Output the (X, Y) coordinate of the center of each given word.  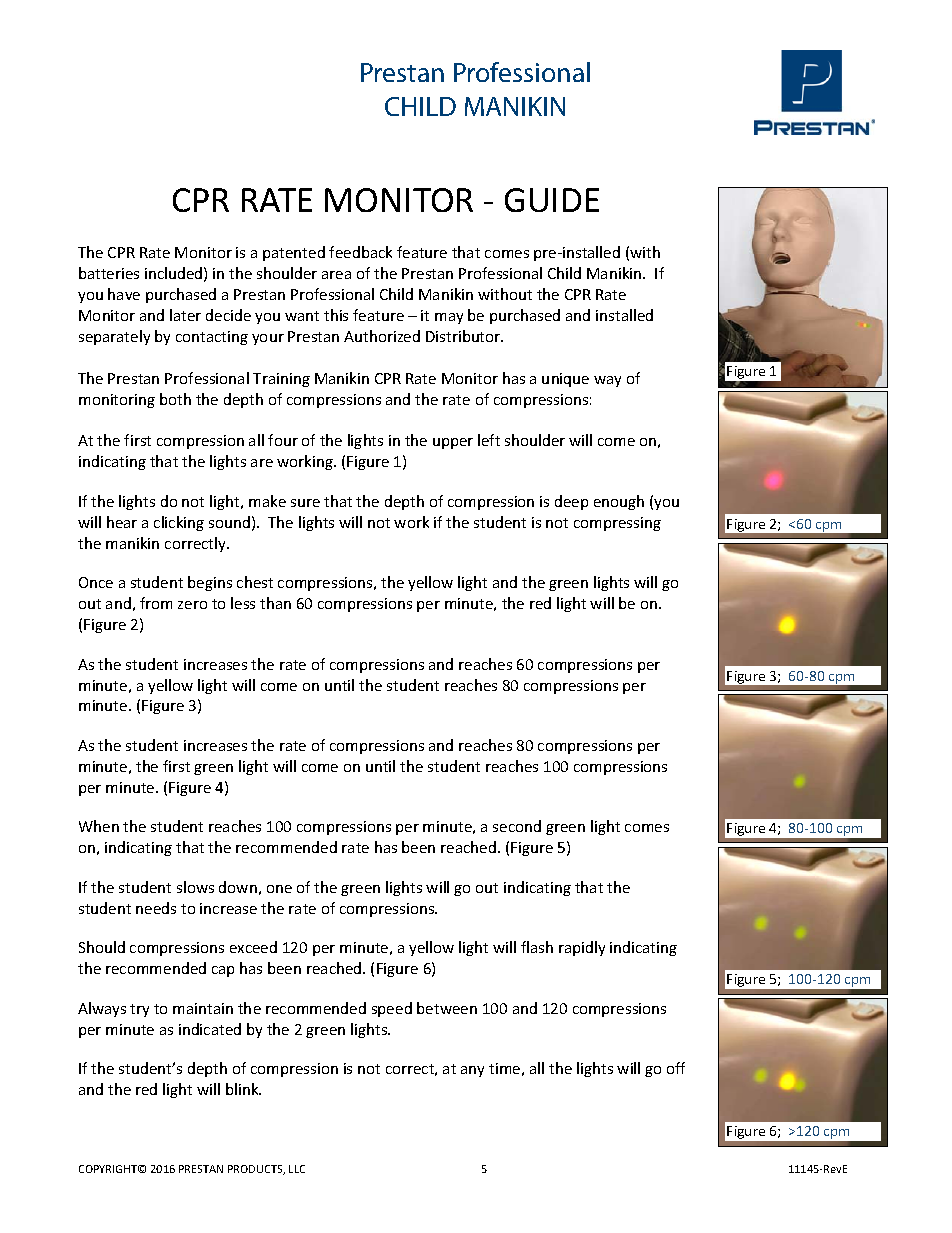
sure (305, 503)
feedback (360, 252)
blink (243, 1089)
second (517, 826)
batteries (109, 273)
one (279, 889)
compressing (617, 524)
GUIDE (552, 200)
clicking (179, 523)
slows (195, 887)
